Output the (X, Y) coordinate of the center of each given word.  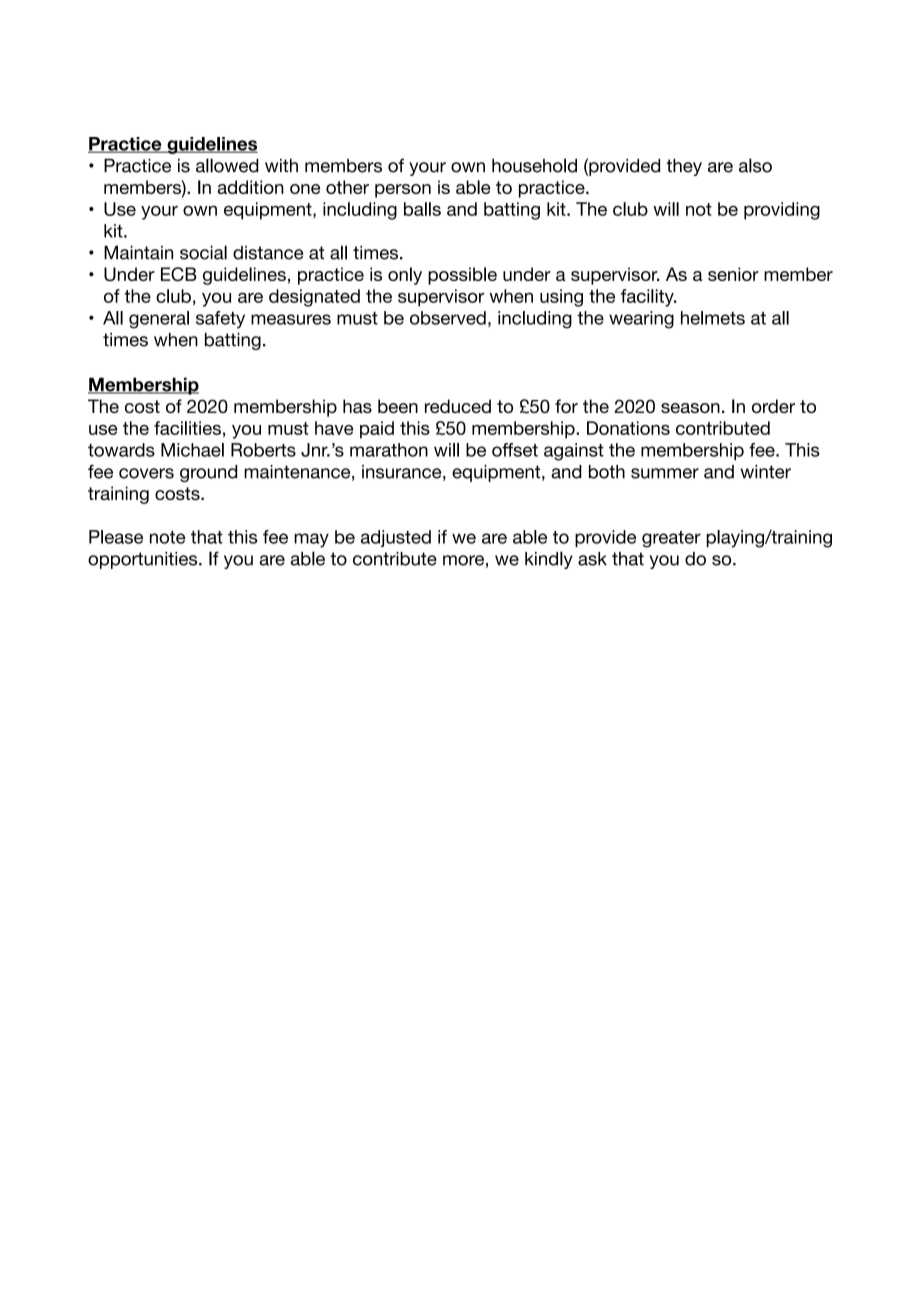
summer (665, 473)
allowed (227, 165)
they (684, 167)
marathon (389, 450)
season (690, 408)
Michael (192, 450)
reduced (458, 406)
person (403, 191)
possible (462, 276)
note (167, 537)
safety (220, 320)
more (463, 560)
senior (733, 274)
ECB (178, 274)
